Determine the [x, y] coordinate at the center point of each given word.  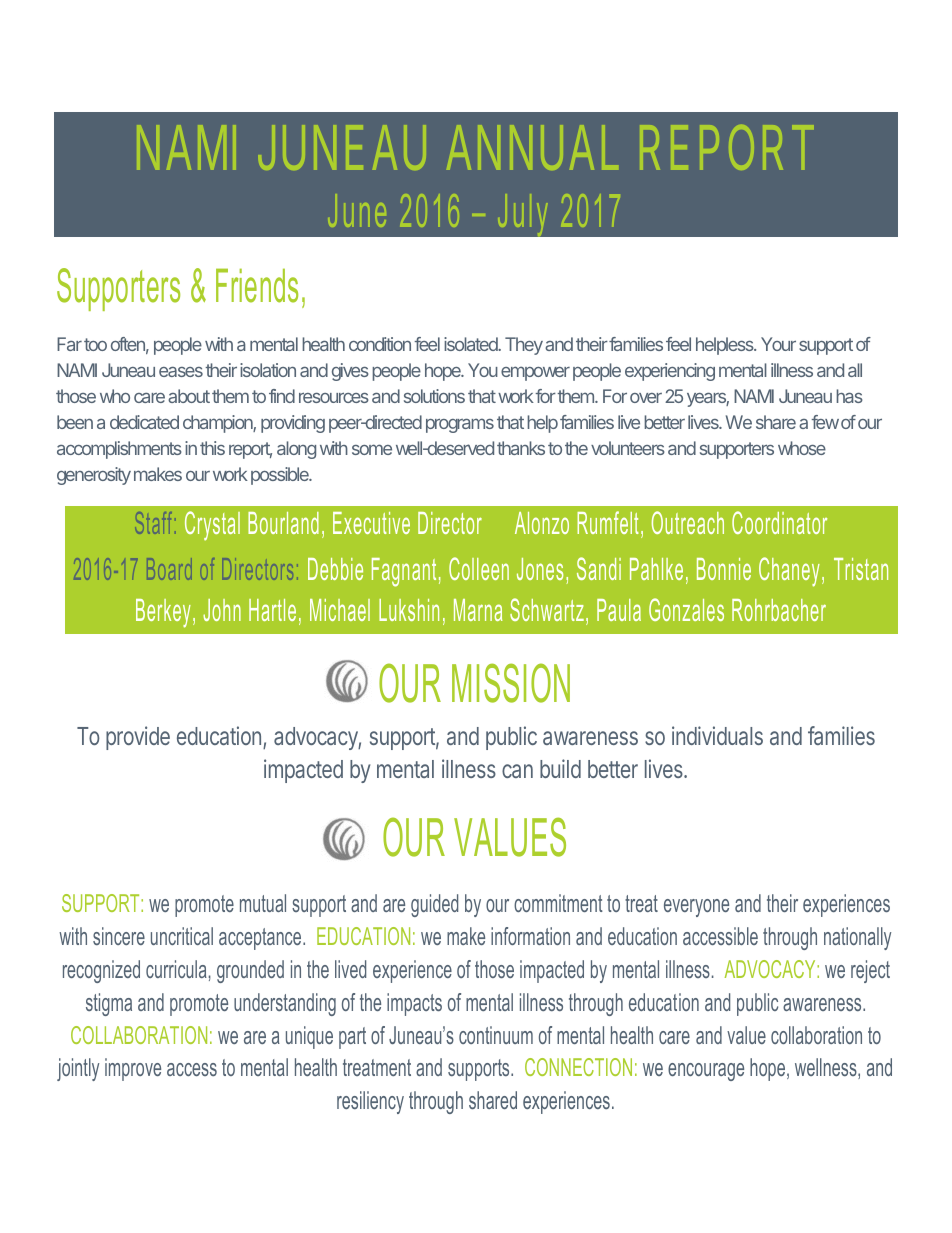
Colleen [479, 568]
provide [138, 738]
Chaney [789, 572]
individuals [717, 735]
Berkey [163, 613]
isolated [472, 344]
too [95, 344]
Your [778, 344]
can [517, 771]
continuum [496, 1035]
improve [133, 1069]
